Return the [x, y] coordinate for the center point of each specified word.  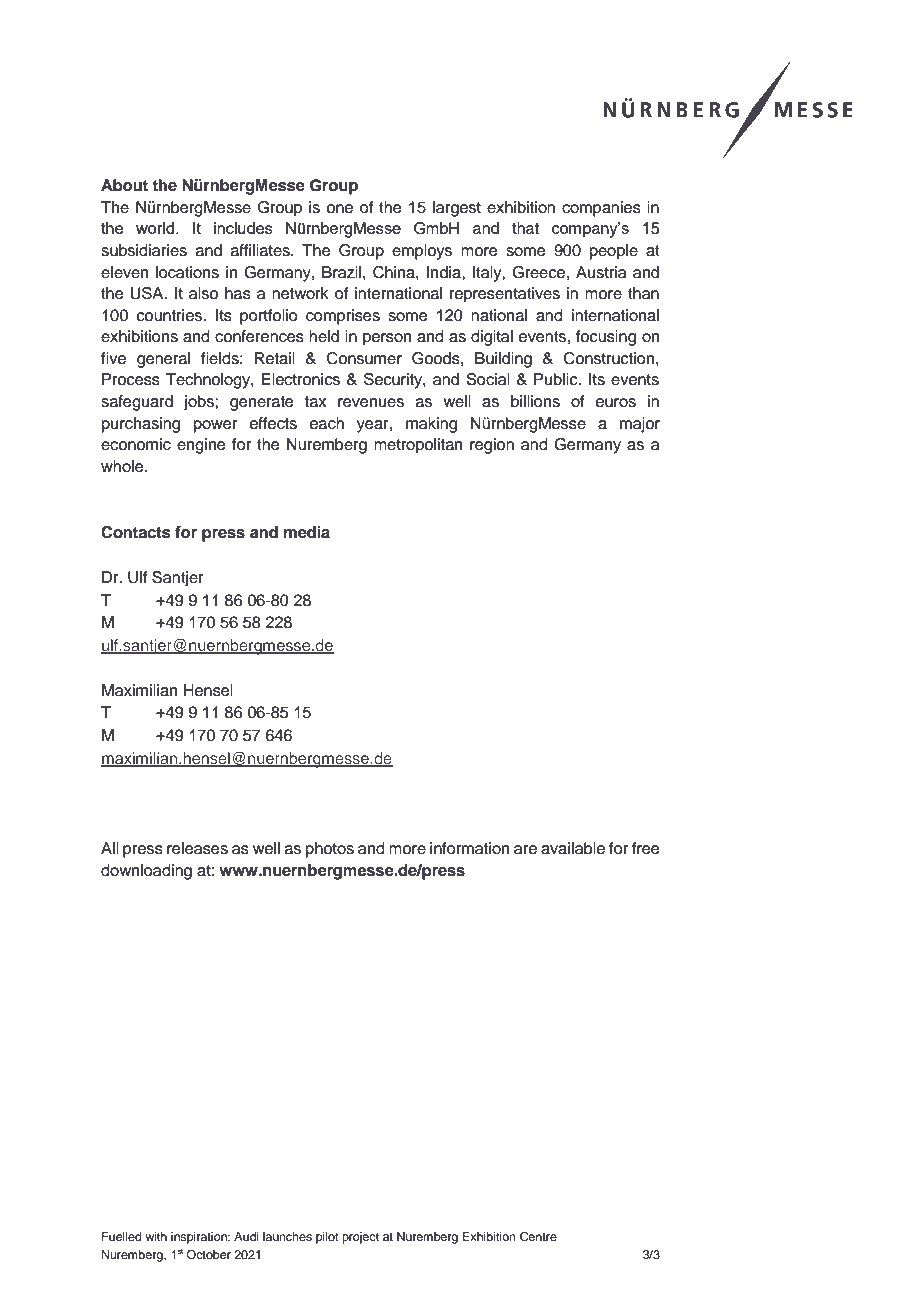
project [360, 1238]
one [339, 209]
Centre [538, 1237]
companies [601, 209]
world [156, 228]
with [156, 1236]
